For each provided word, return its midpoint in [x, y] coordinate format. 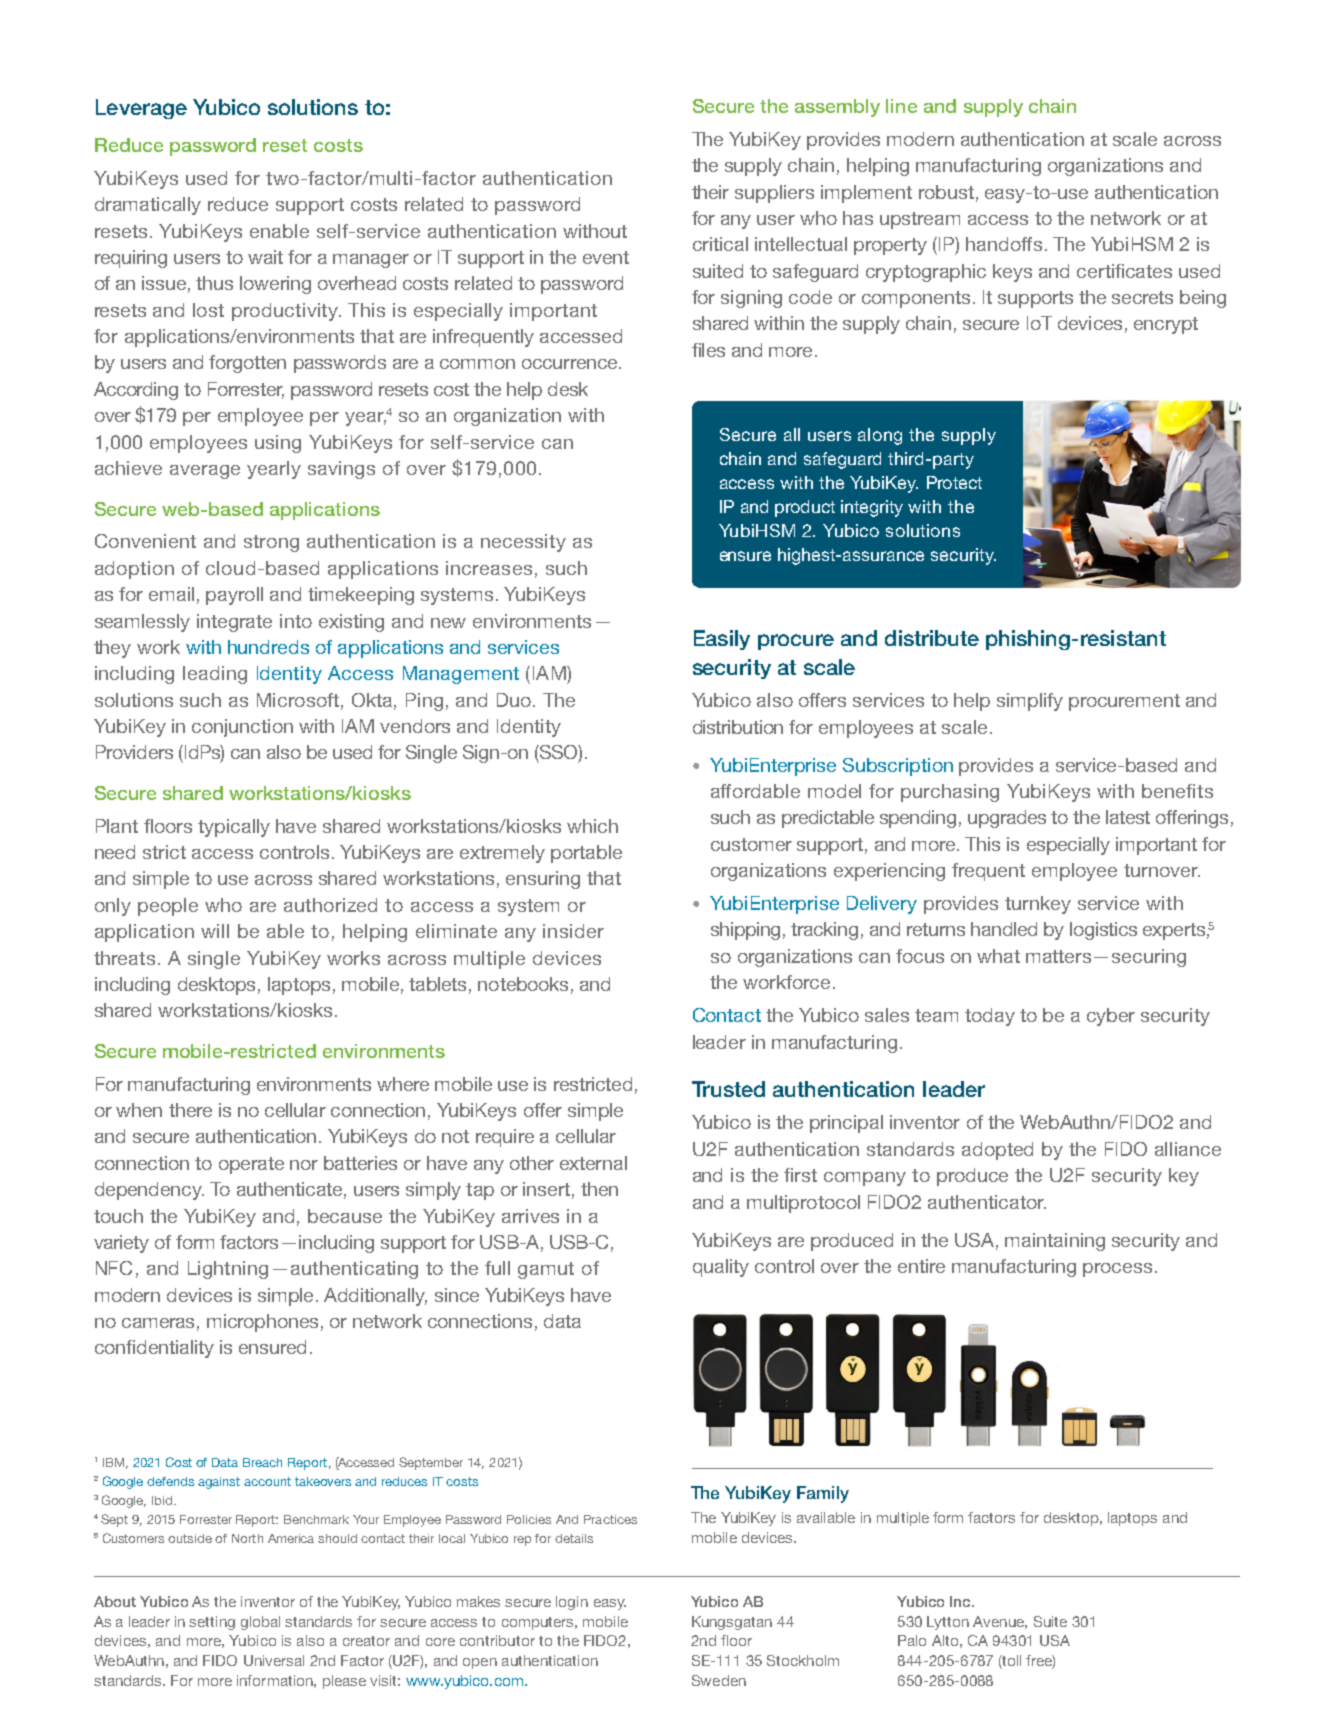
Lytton [948, 1623]
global [260, 1623]
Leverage [141, 109]
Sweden [719, 1680]
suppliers [774, 194]
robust [946, 192]
